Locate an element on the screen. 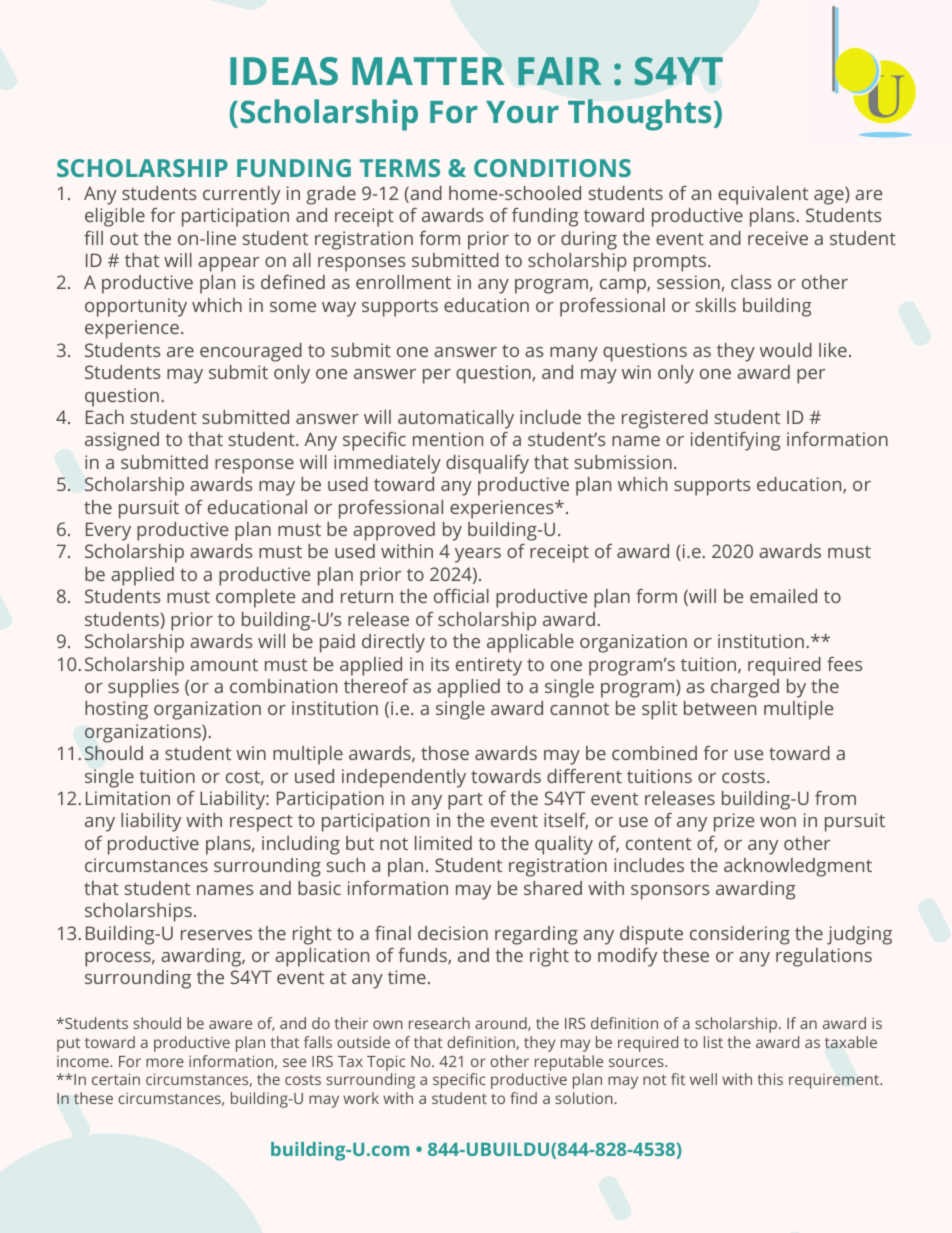 The height and width of the screenshot is (1233, 952). cial is located at coordinates (475, 596).
